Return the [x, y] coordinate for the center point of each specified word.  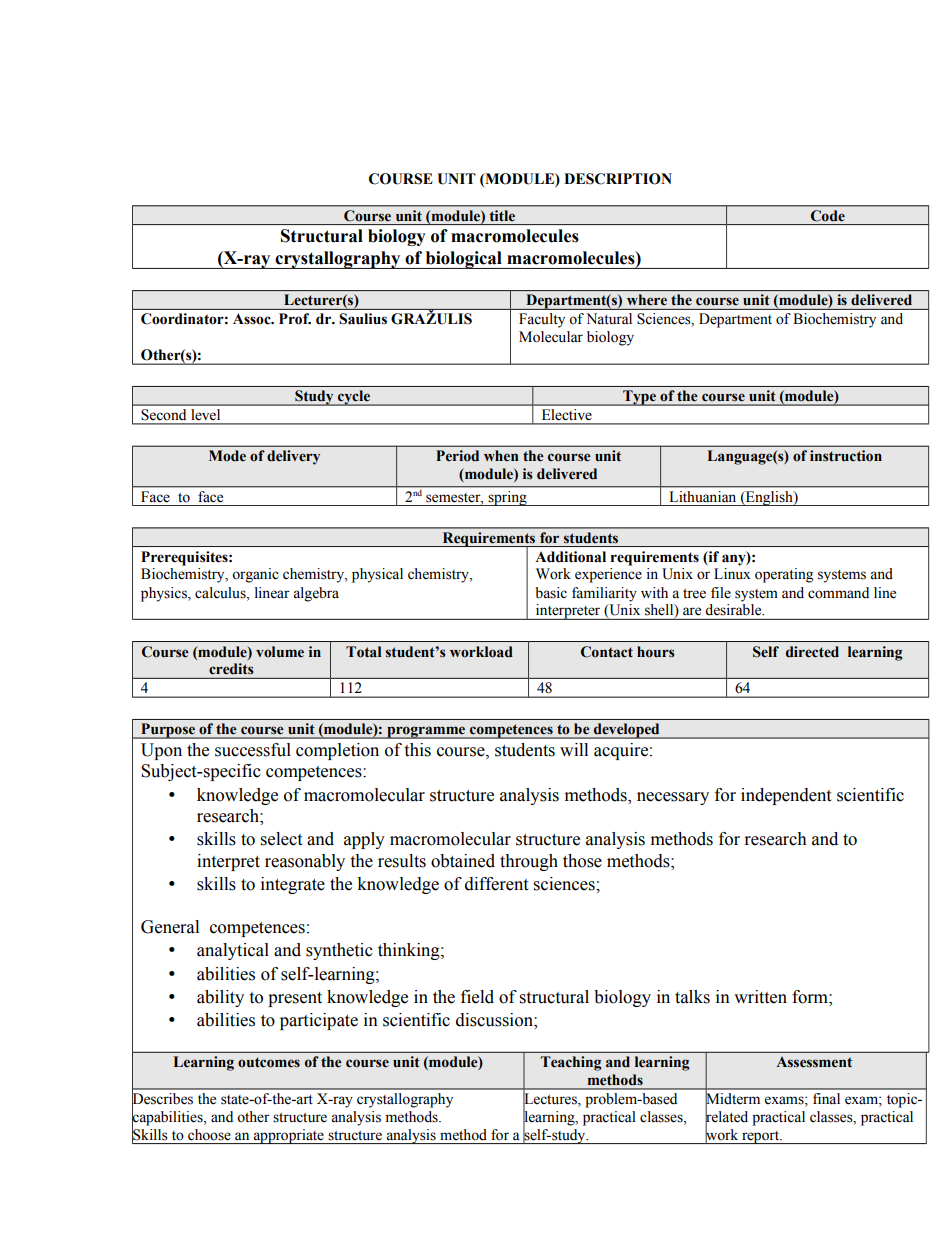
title [502, 215]
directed [812, 652]
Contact [607, 652]
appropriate [289, 1136]
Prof [295, 319]
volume [280, 652]
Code [828, 215]
